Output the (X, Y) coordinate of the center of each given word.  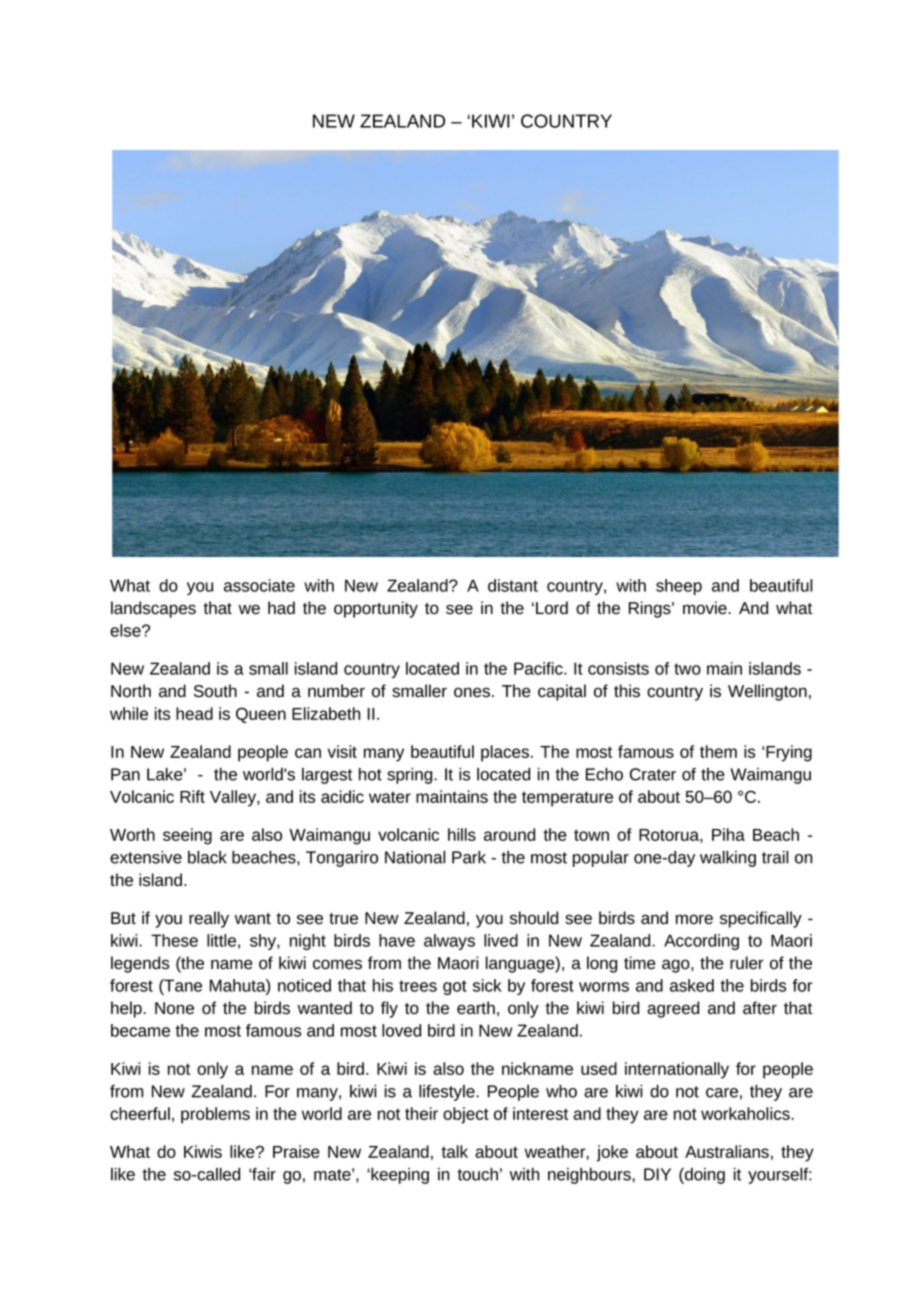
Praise (296, 1151)
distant (513, 585)
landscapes (153, 609)
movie (706, 608)
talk (454, 1151)
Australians (727, 1151)
